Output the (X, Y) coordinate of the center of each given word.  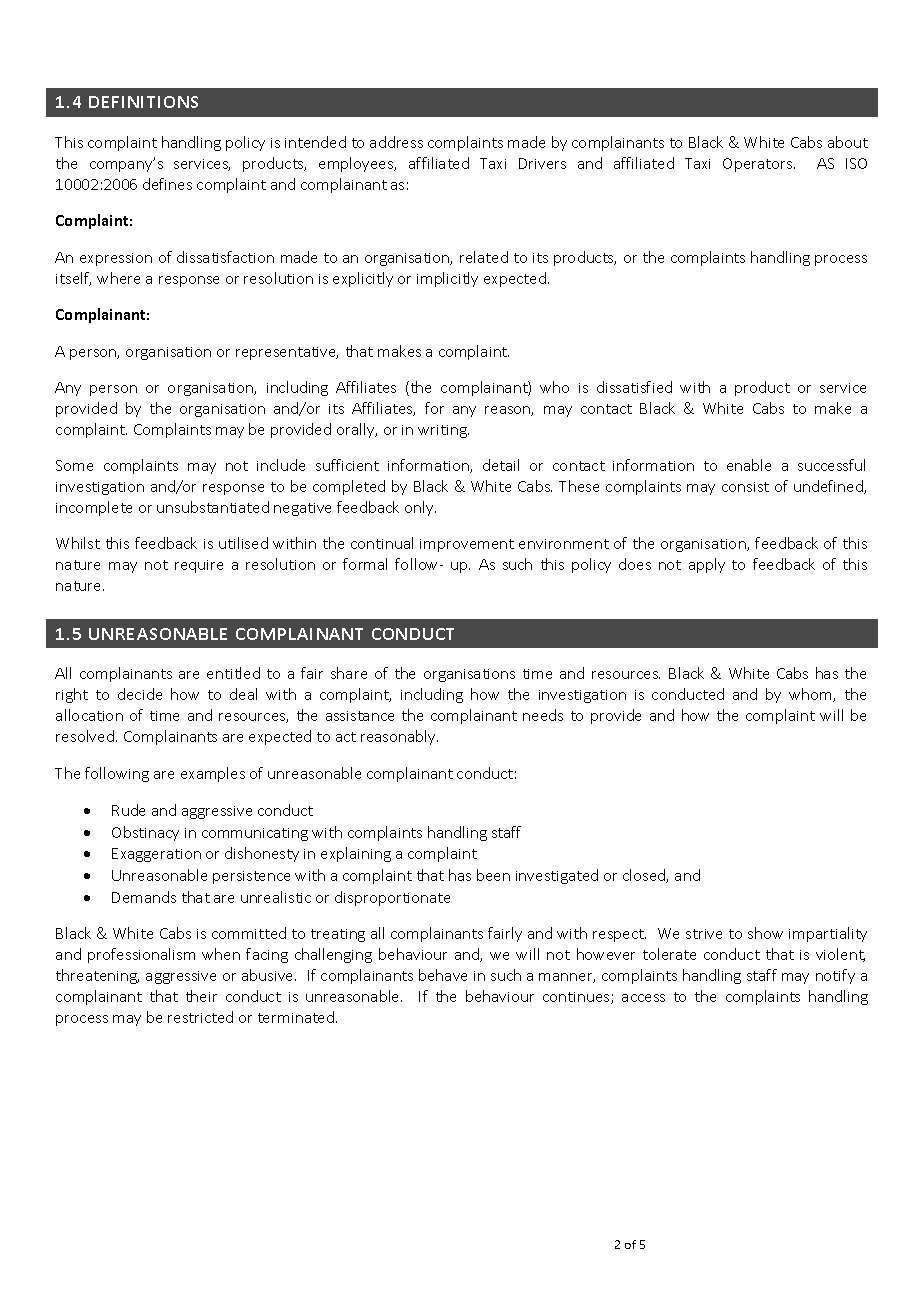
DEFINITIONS (143, 102)
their (201, 996)
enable (749, 465)
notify (835, 976)
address (396, 142)
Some (74, 465)
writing (443, 431)
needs (543, 715)
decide (140, 694)
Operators (759, 165)
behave (443, 975)
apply (707, 565)
